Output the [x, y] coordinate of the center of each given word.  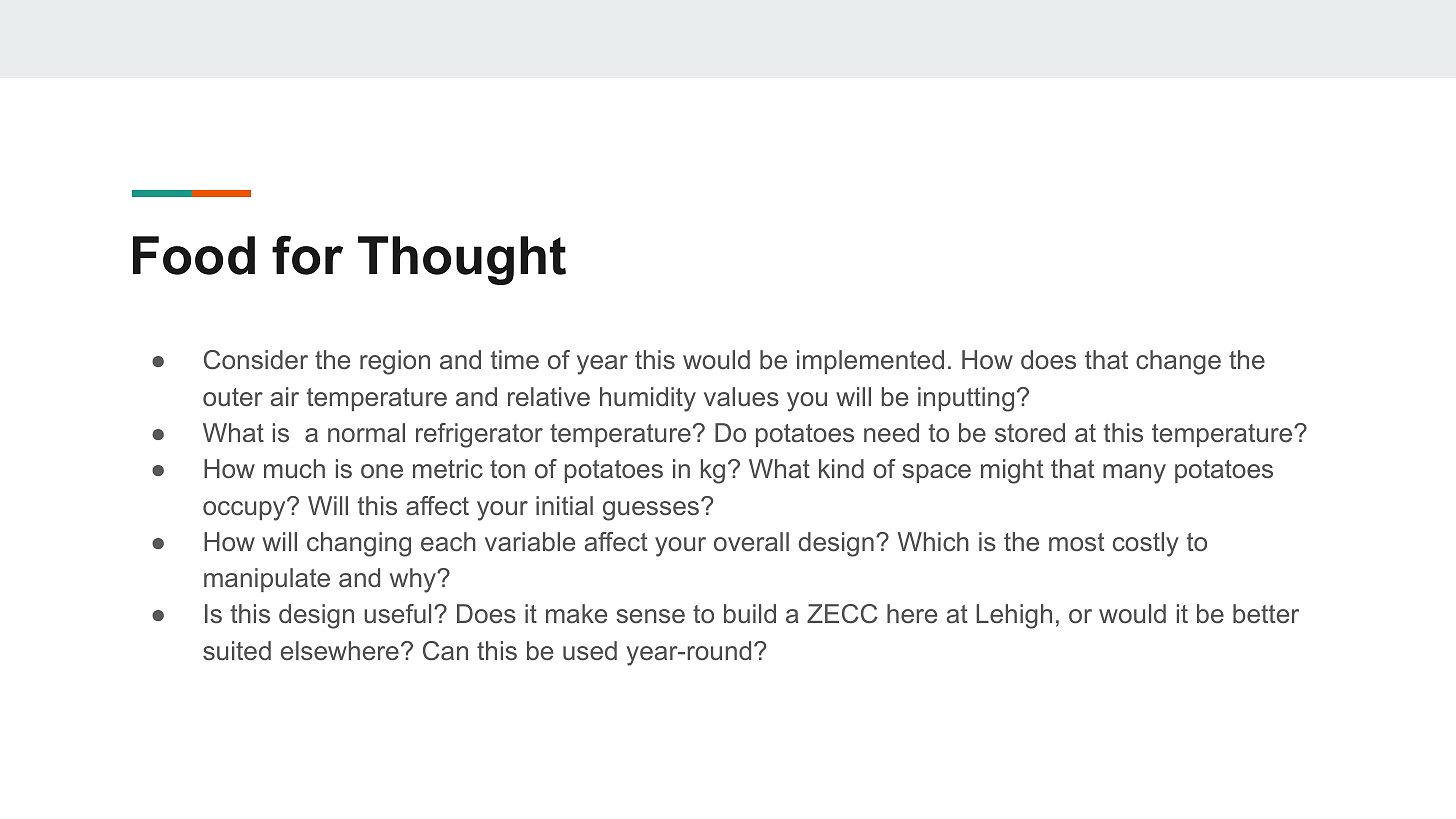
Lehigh [1014, 616]
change [1178, 362]
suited [237, 651]
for [307, 255]
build [750, 613]
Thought [462, 260]
